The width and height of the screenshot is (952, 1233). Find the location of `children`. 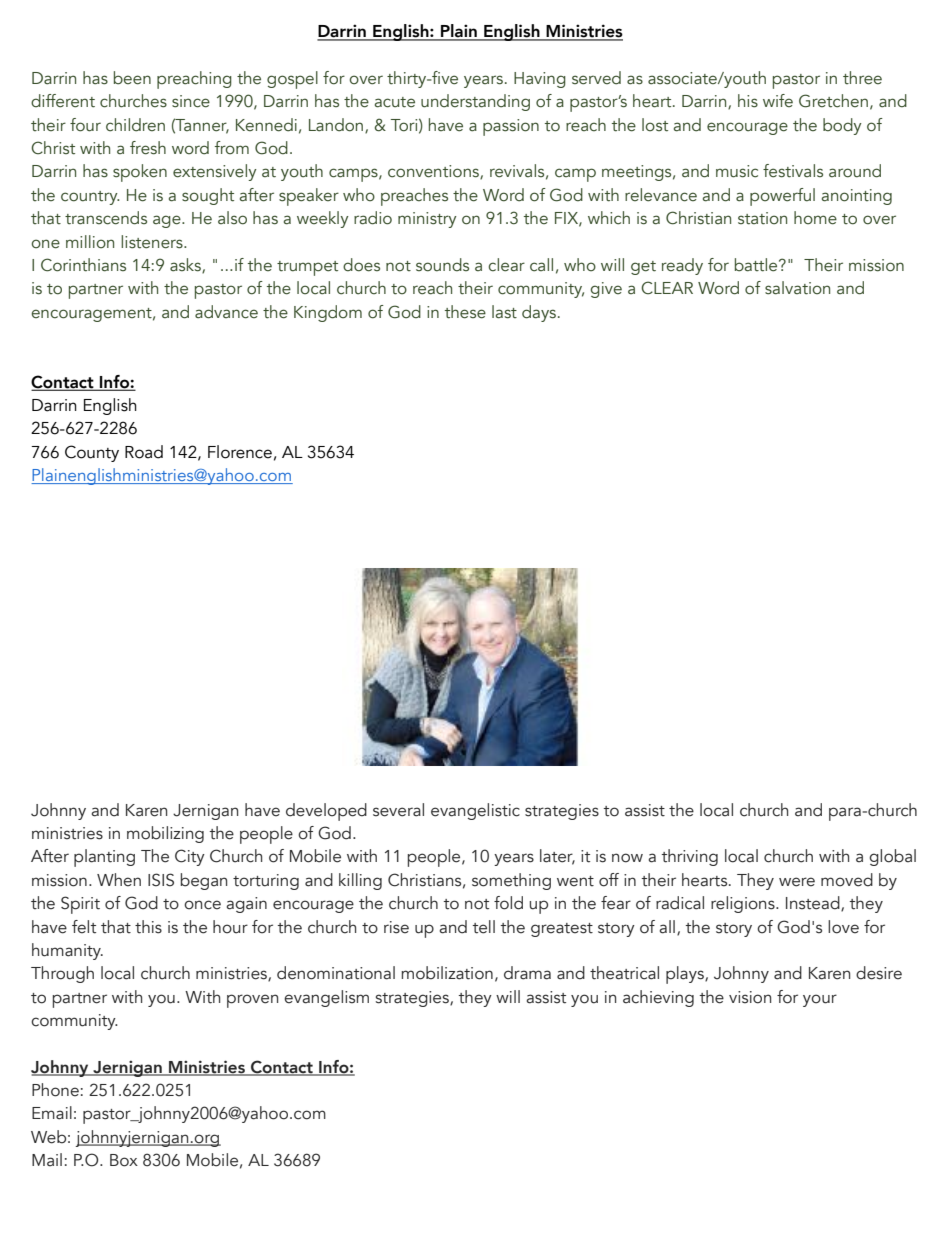

children is located at coordinates (135, 125).
